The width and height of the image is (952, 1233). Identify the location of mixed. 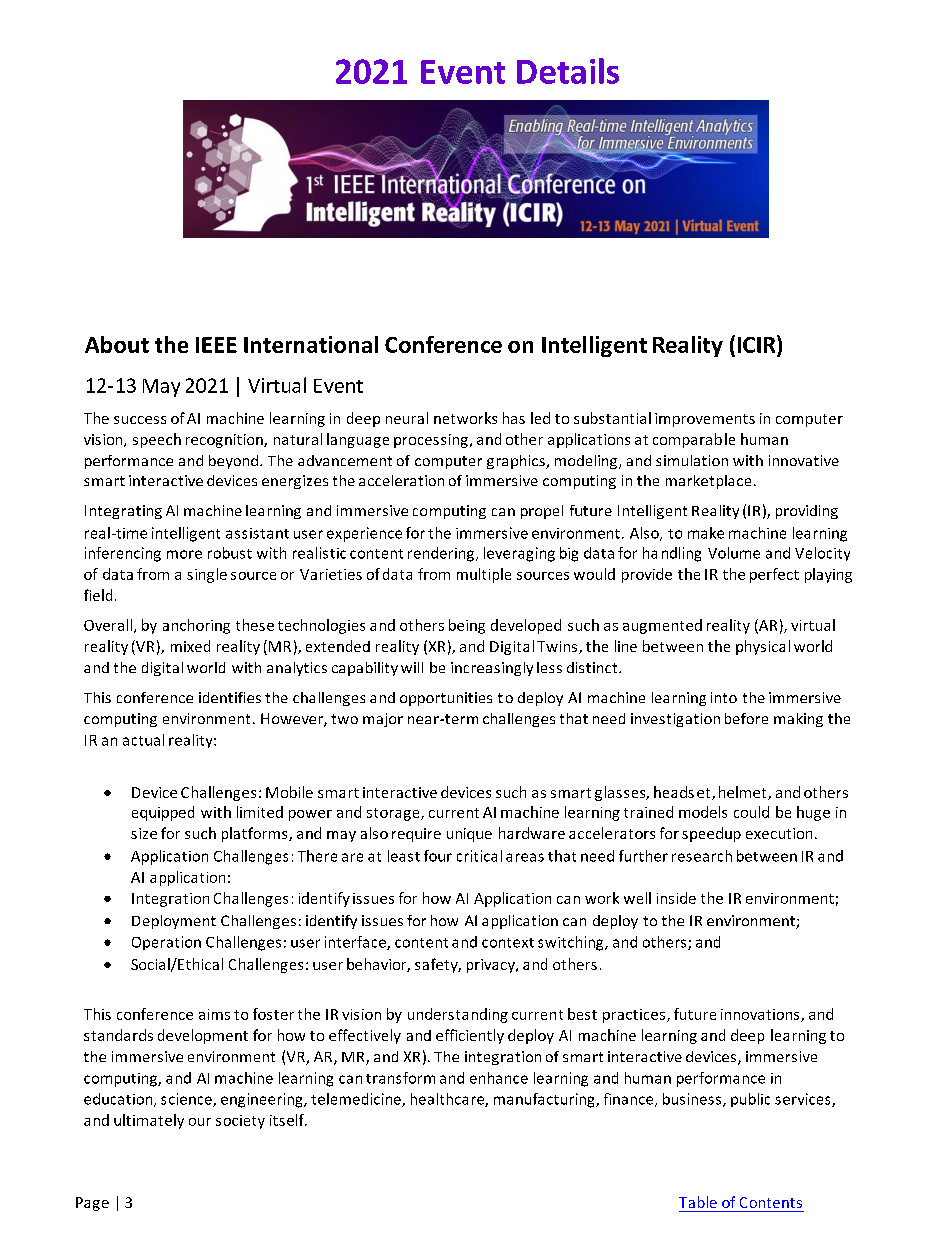
(190, 646).
